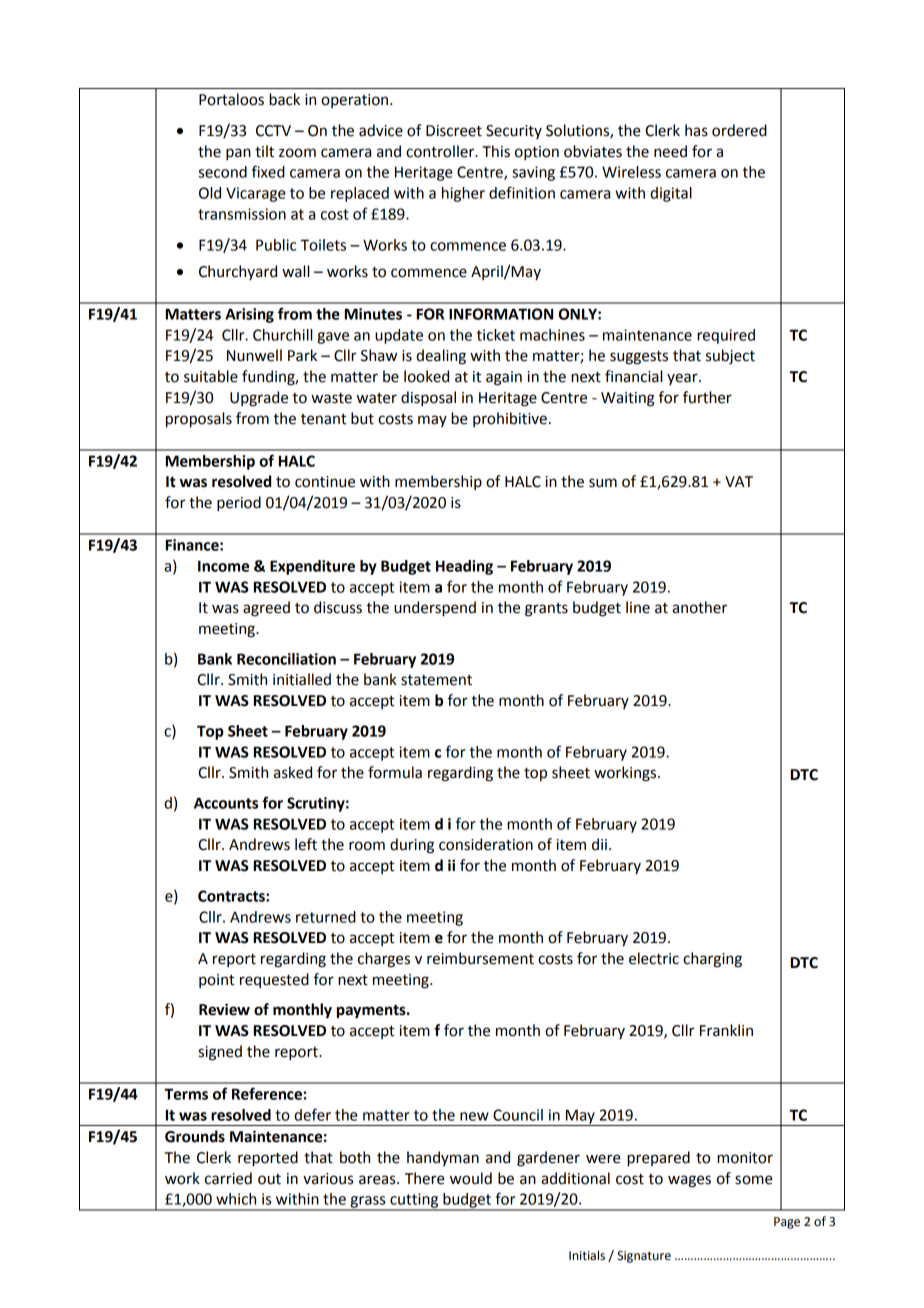 This screenshot has width=924, height=1308. Describe the element at coordinates (273, 131) in the screenshot. I see `CCTV` at that location.
